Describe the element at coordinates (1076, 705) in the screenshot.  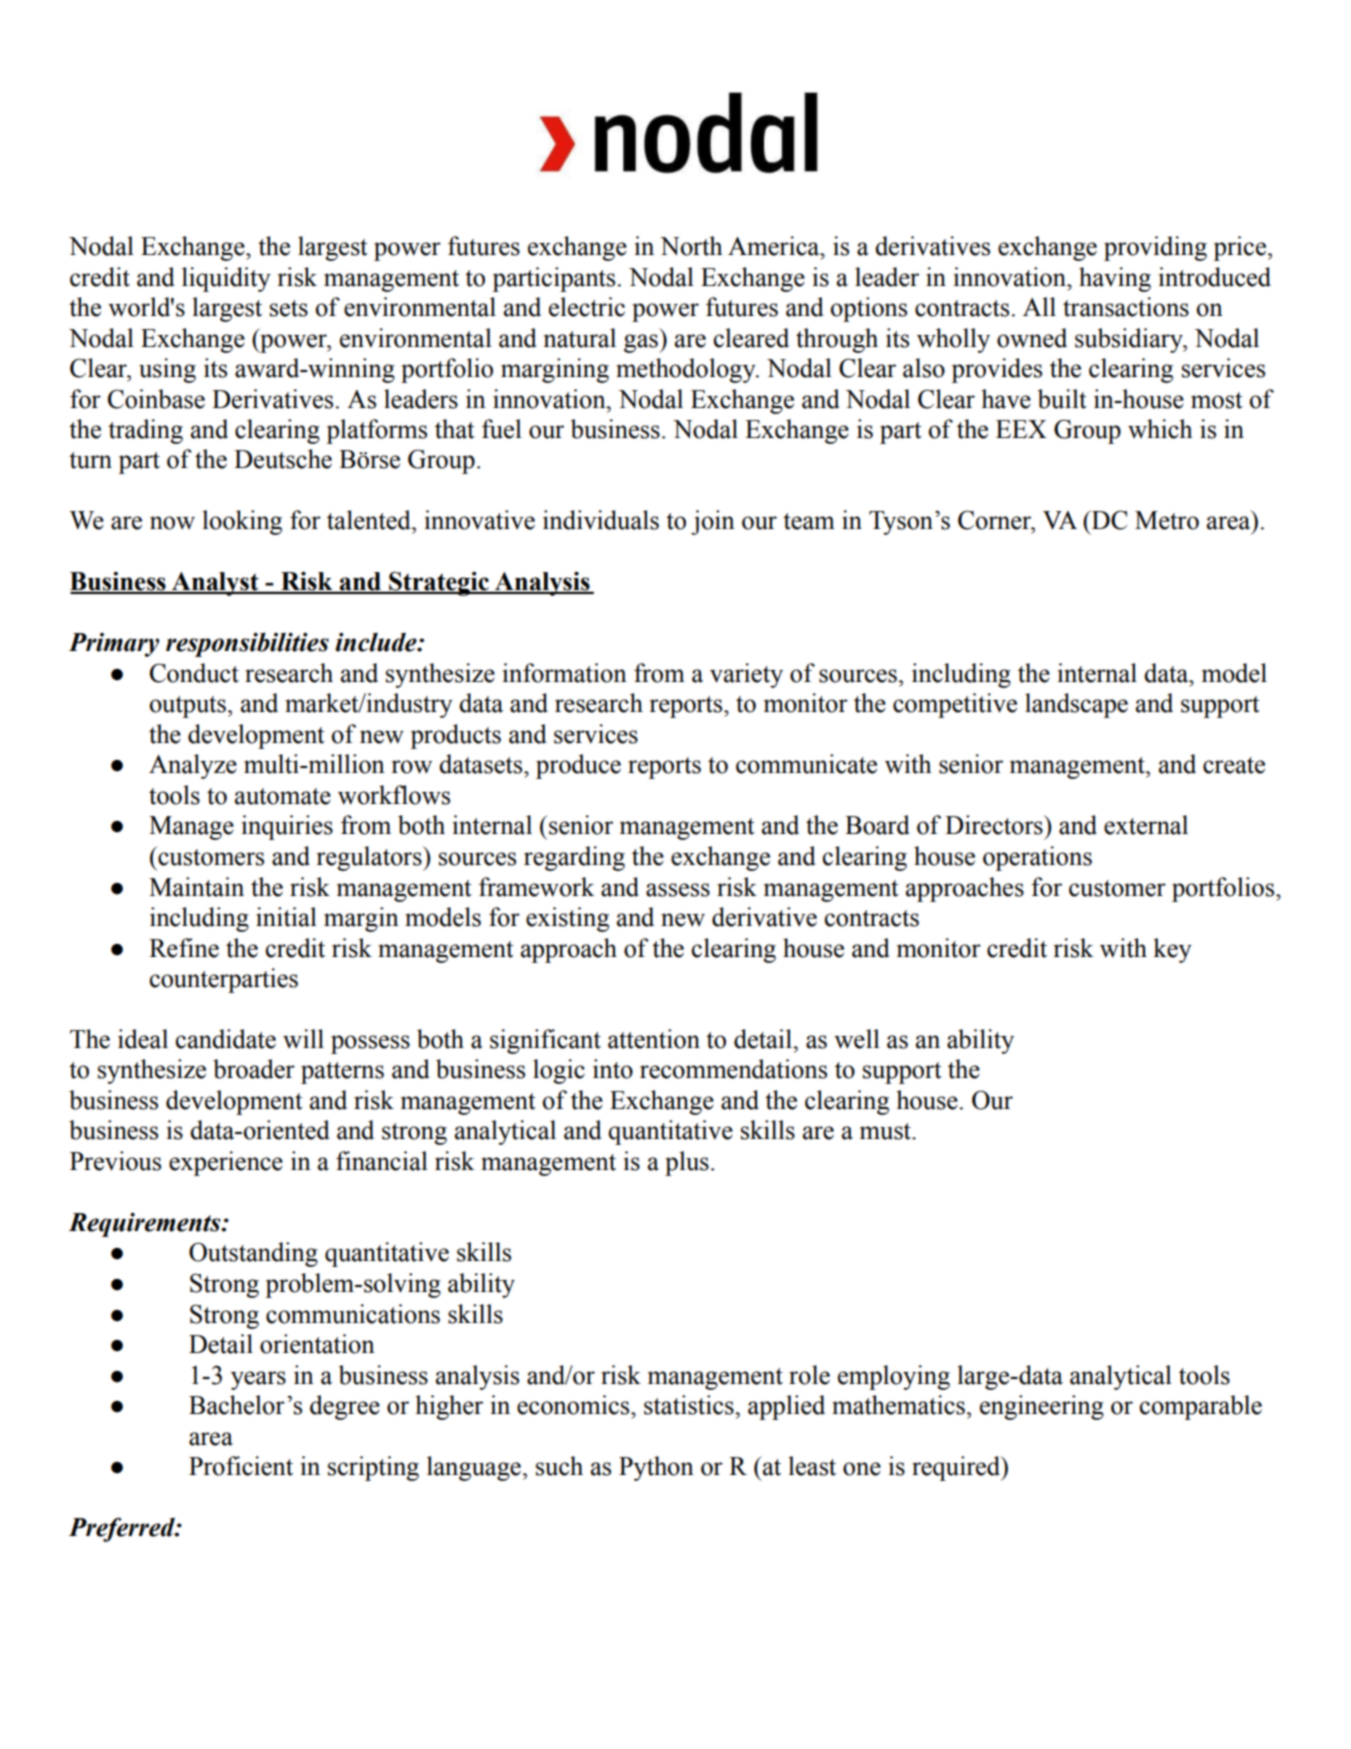
I see `landscape` at that location.
